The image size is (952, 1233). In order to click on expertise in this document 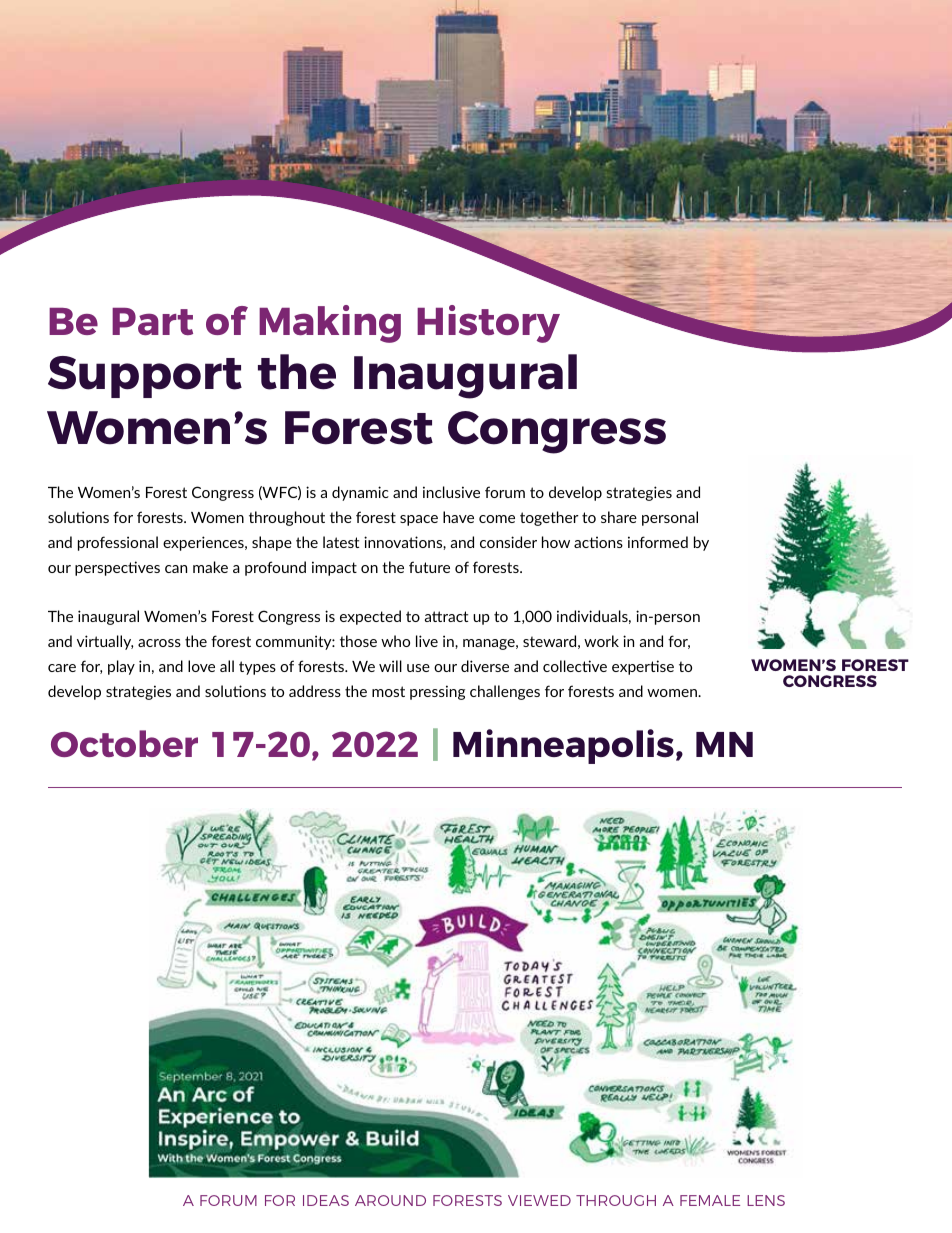, I will do `click(643, 667)`.
